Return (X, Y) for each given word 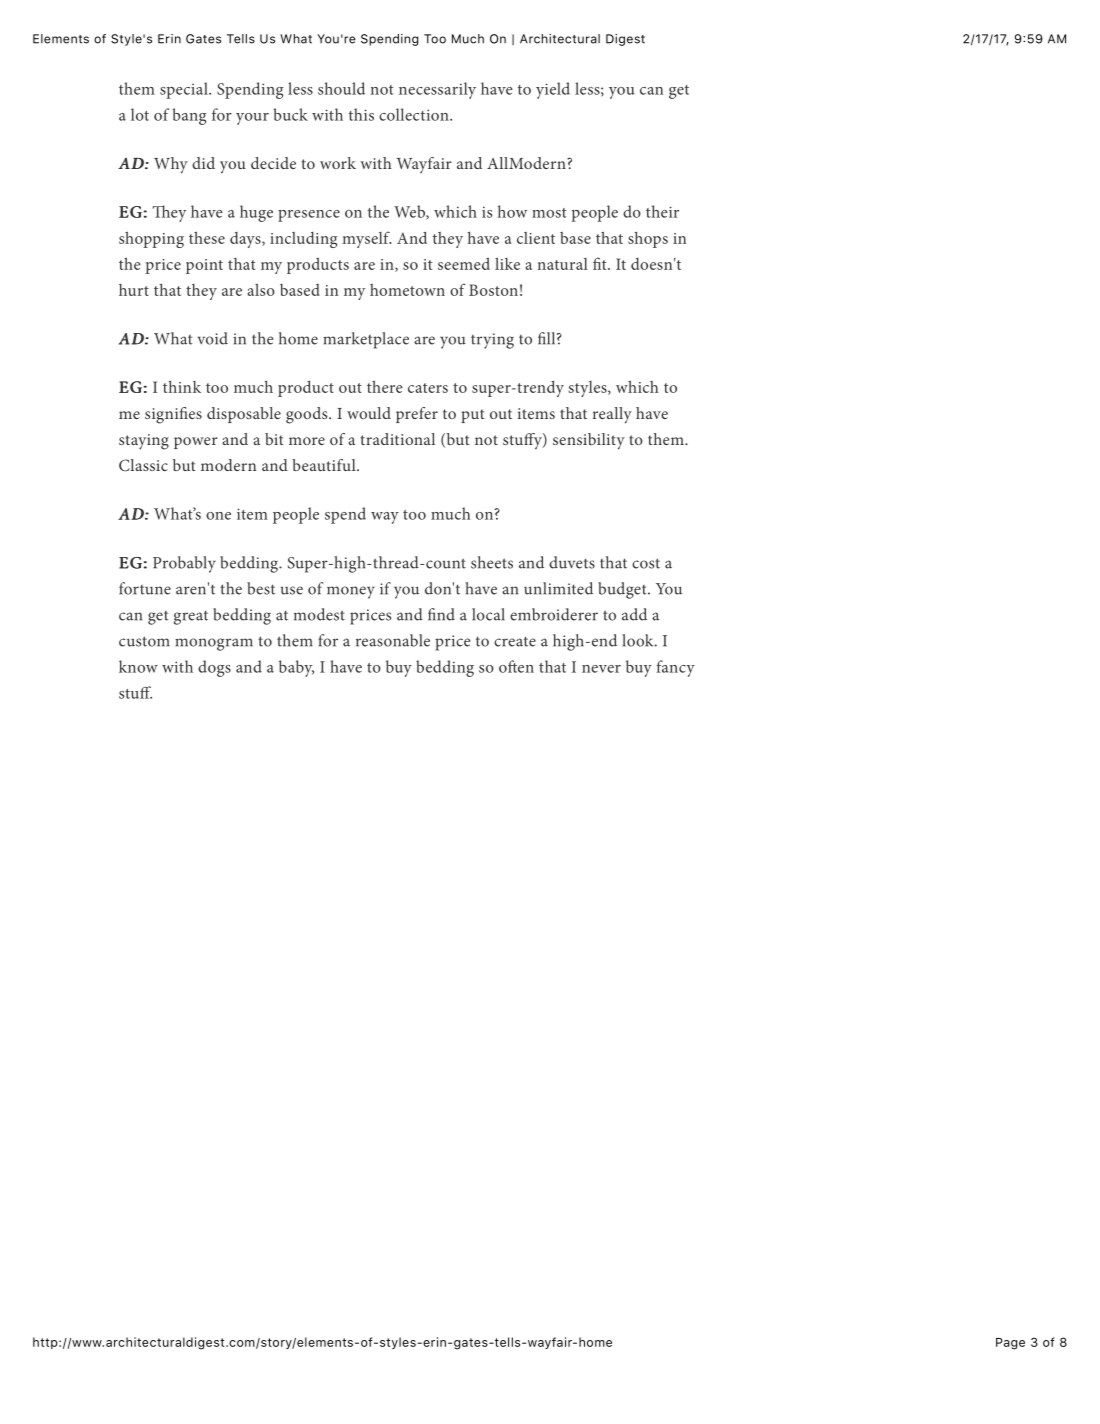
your (252, 119)
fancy (675, 668)
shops (648, 239)
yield (553, 90)
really (612, 415)
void (212, 338)
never (601, 669)
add (634, 614)
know (138, 666)
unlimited (558, 588)
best (261, 588)
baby (296, 668)
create (515, 641)
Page (1010, 1344)
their (662, 211)
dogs (214, 668)
